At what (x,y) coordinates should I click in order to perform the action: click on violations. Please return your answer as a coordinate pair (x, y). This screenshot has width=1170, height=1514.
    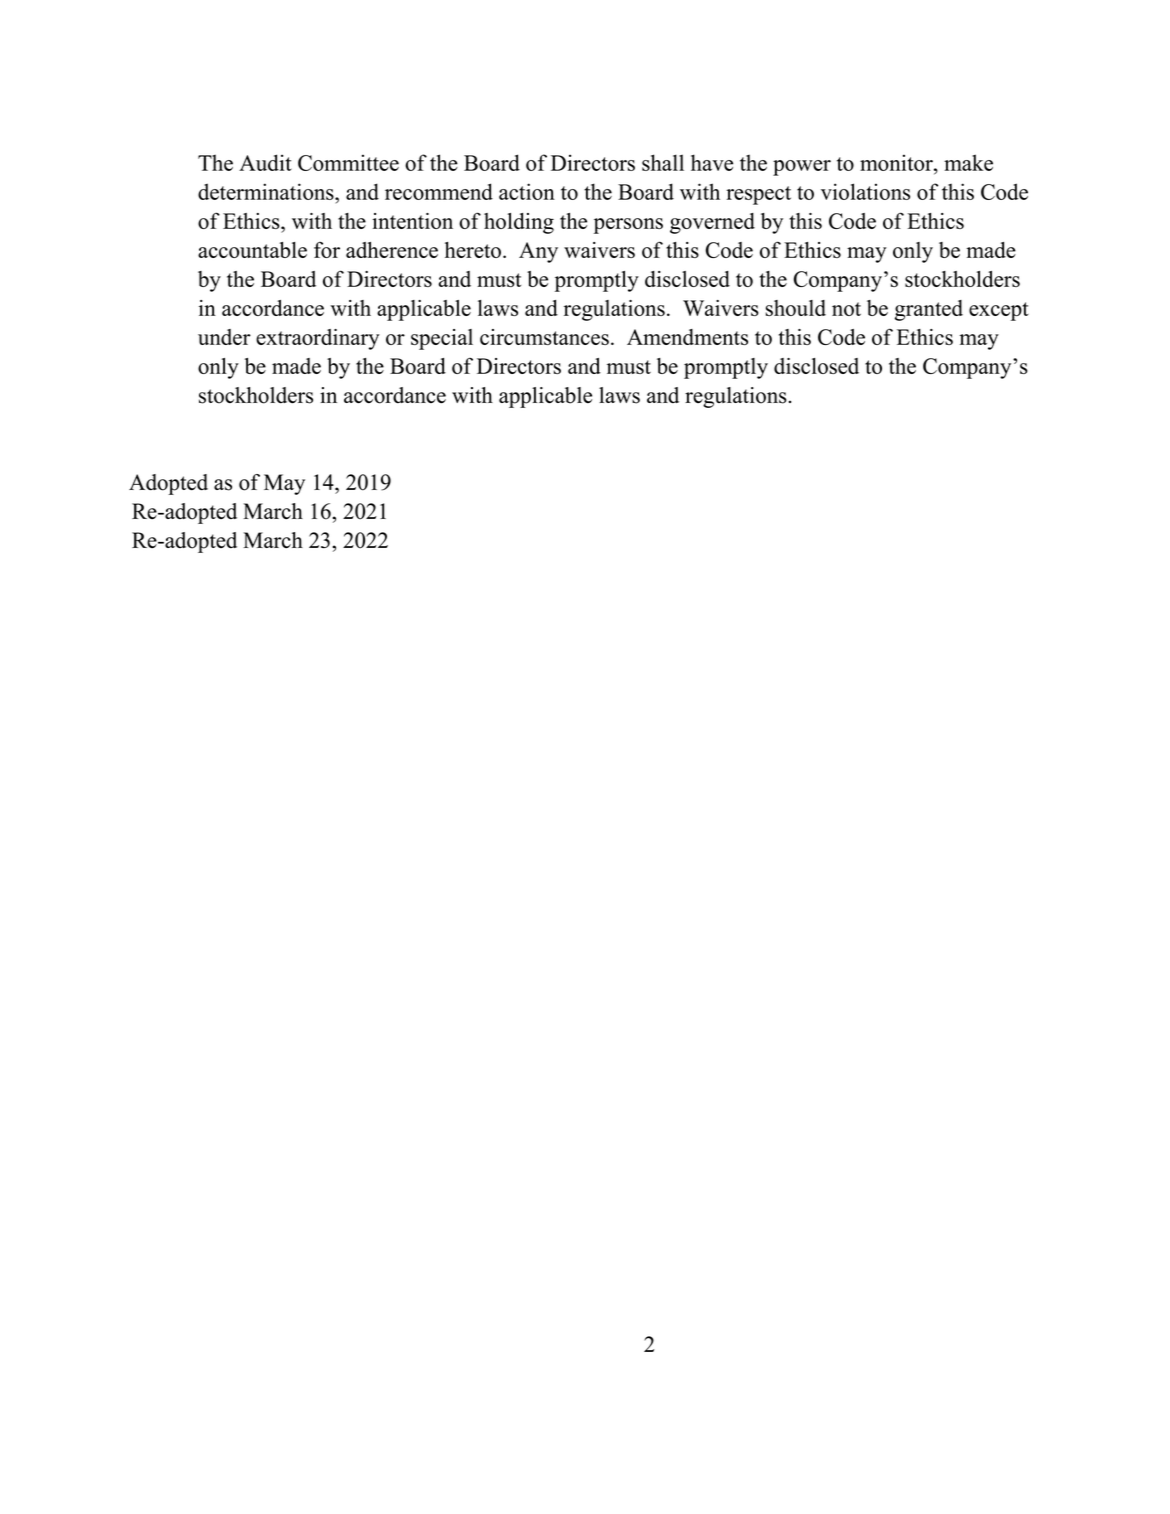
    Looking at the image, I should click on (865, 191).
